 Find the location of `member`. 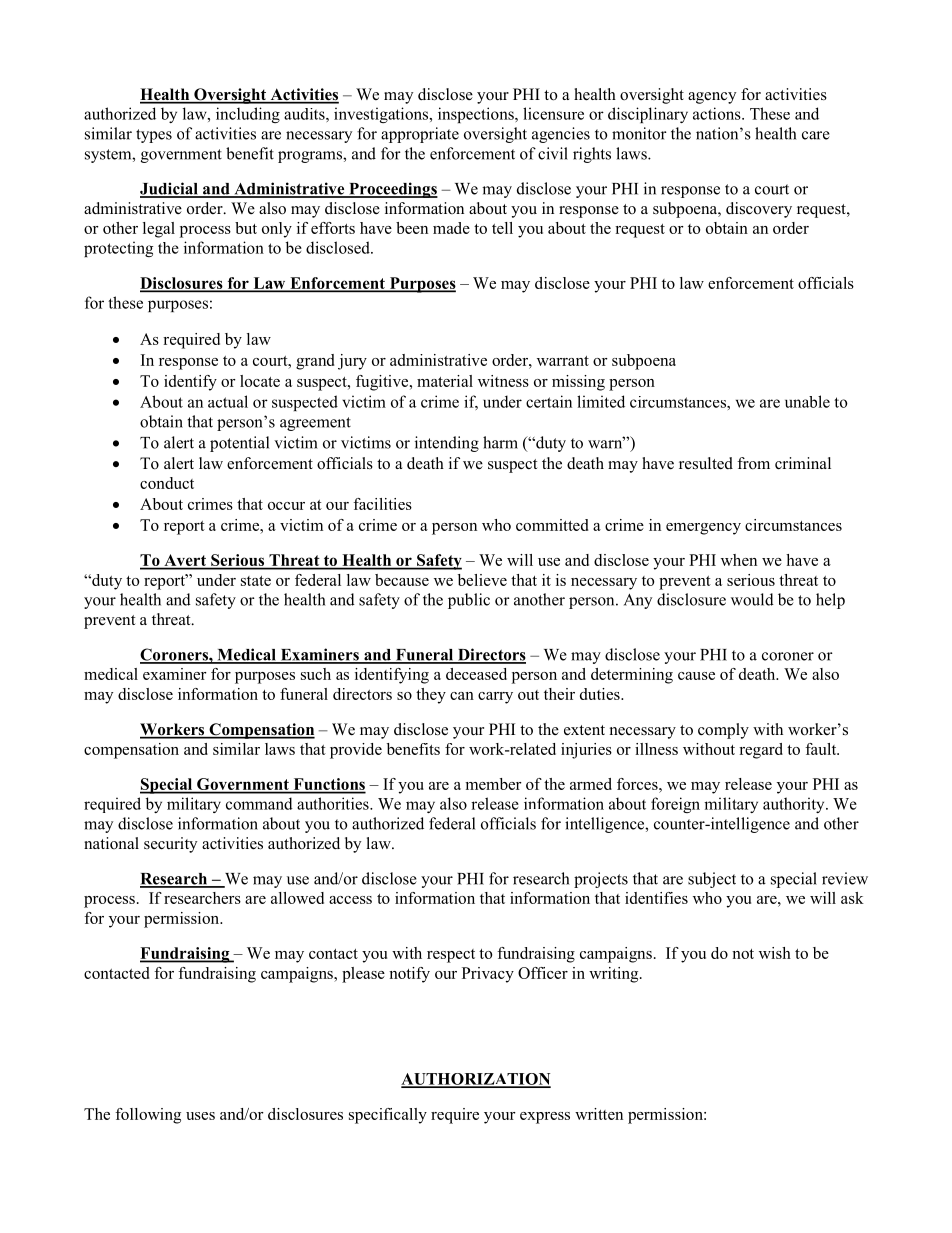

member is located at coordinates (493, 784).
